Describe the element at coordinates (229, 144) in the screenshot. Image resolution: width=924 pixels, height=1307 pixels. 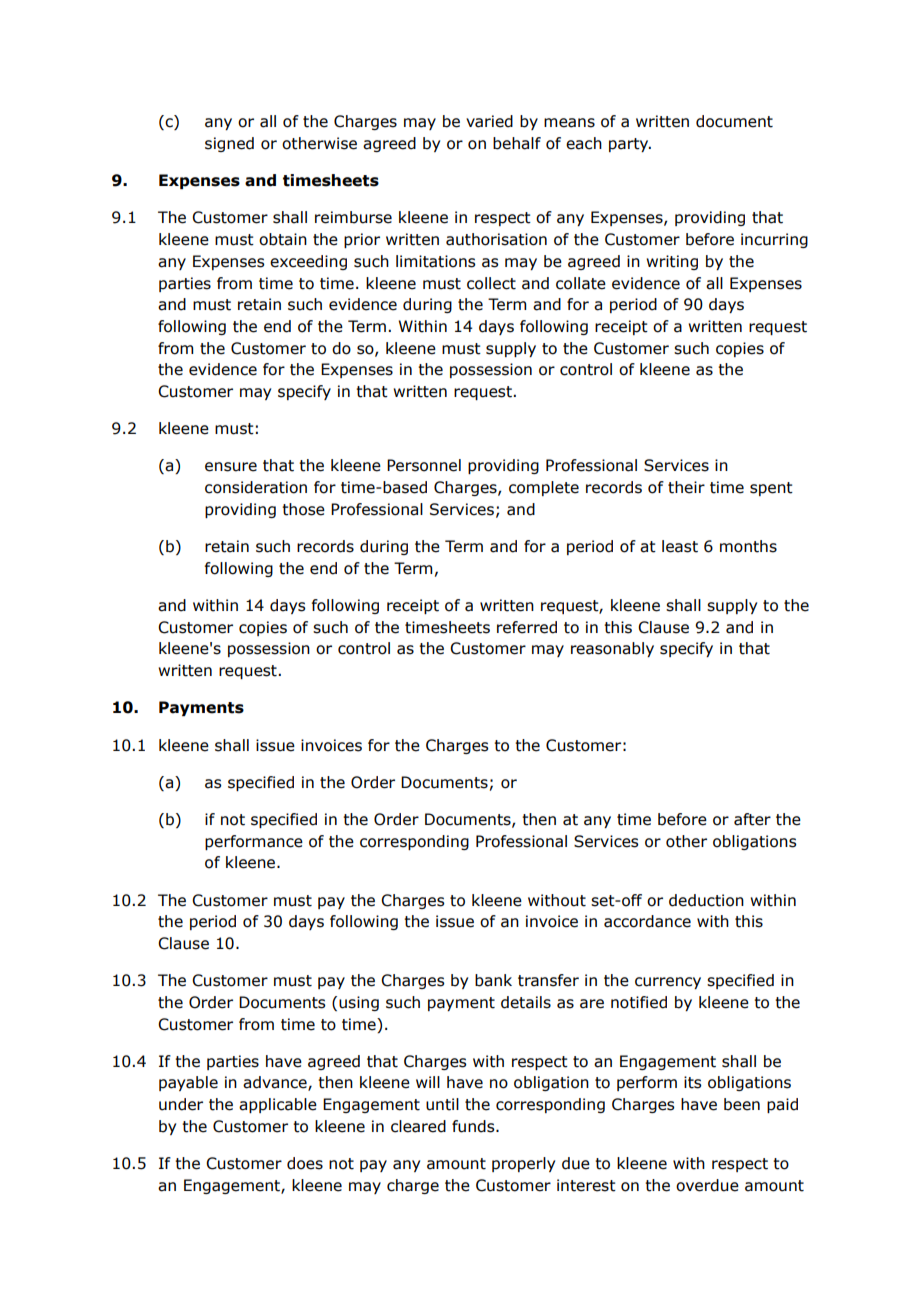
I see `signed` at that location.
